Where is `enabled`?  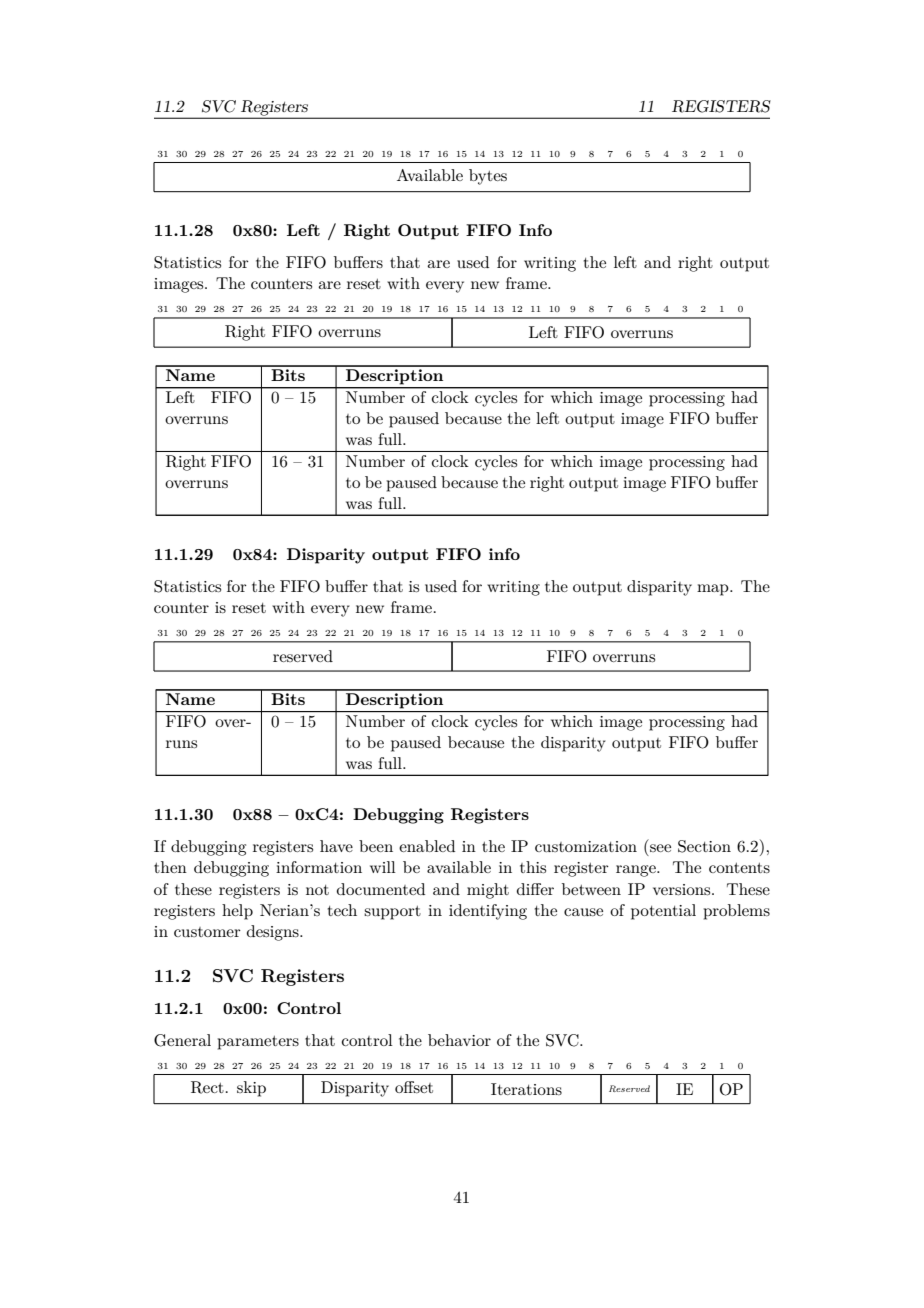
enabled is located at coordinates (427, 846).
